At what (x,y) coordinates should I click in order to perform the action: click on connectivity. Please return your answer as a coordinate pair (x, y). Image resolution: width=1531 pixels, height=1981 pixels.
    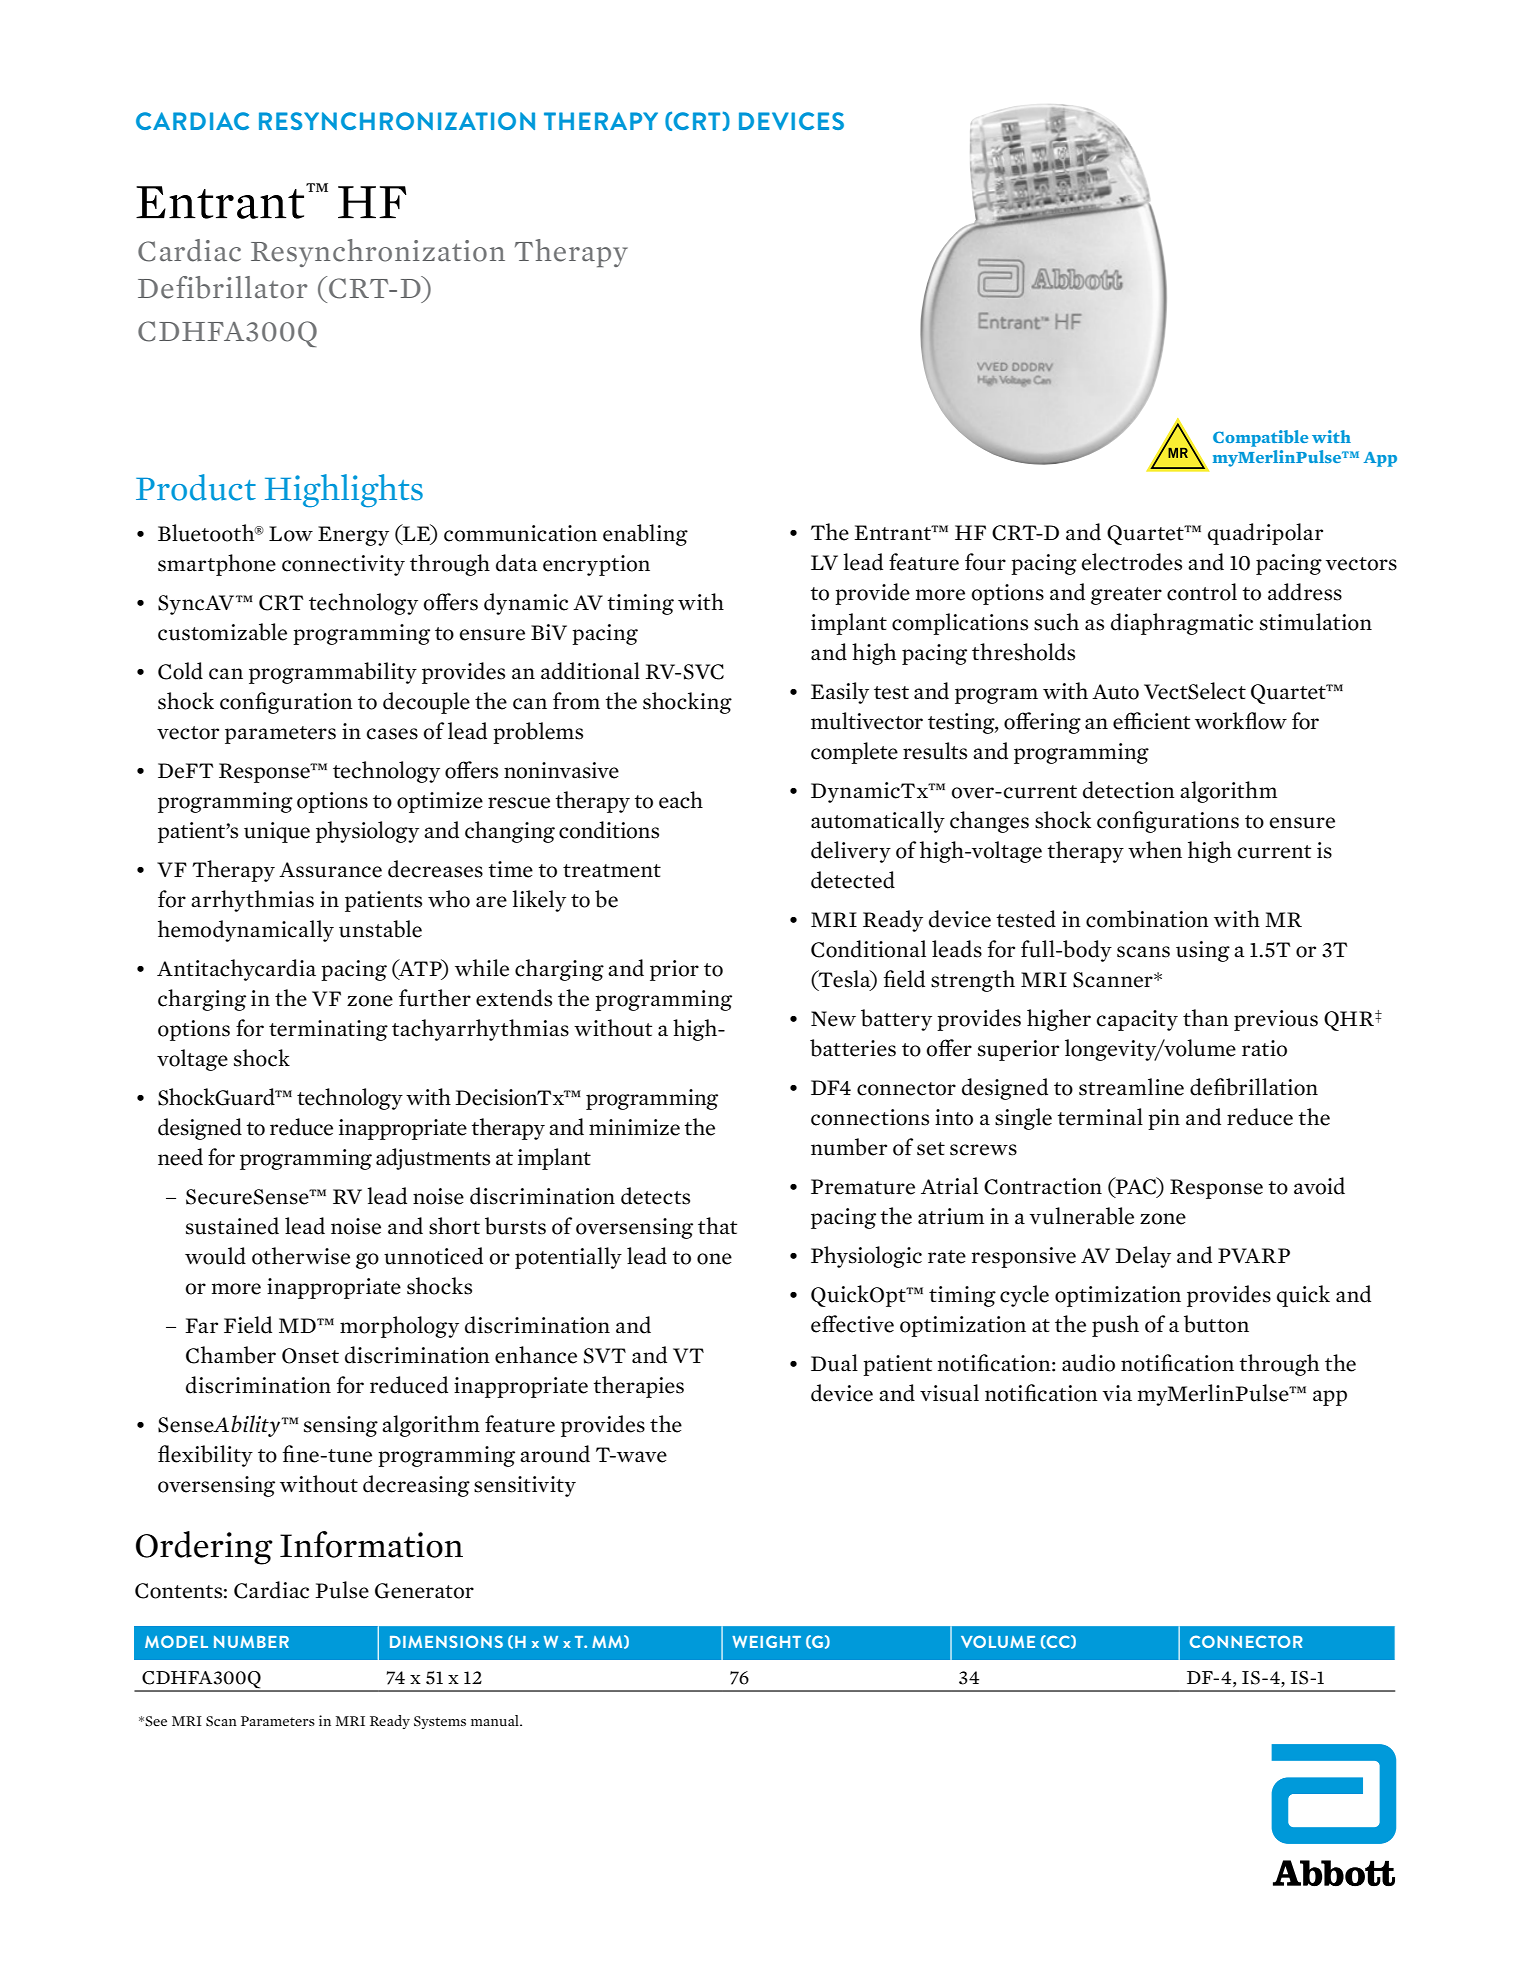
    Looking at the image, I should click on (343, 565).
